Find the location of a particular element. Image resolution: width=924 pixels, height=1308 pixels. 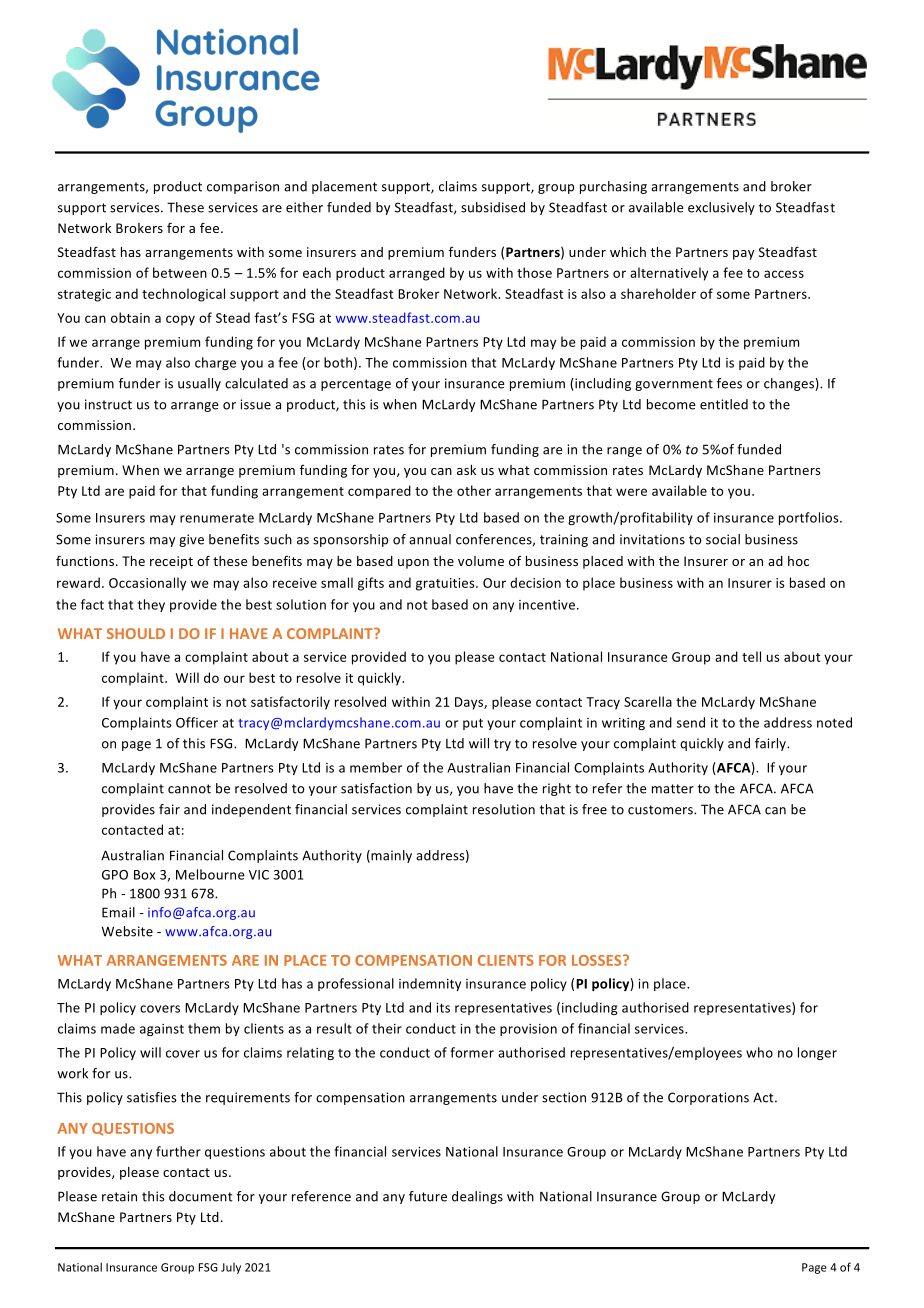

volume is located at coordinates (481, 561).
